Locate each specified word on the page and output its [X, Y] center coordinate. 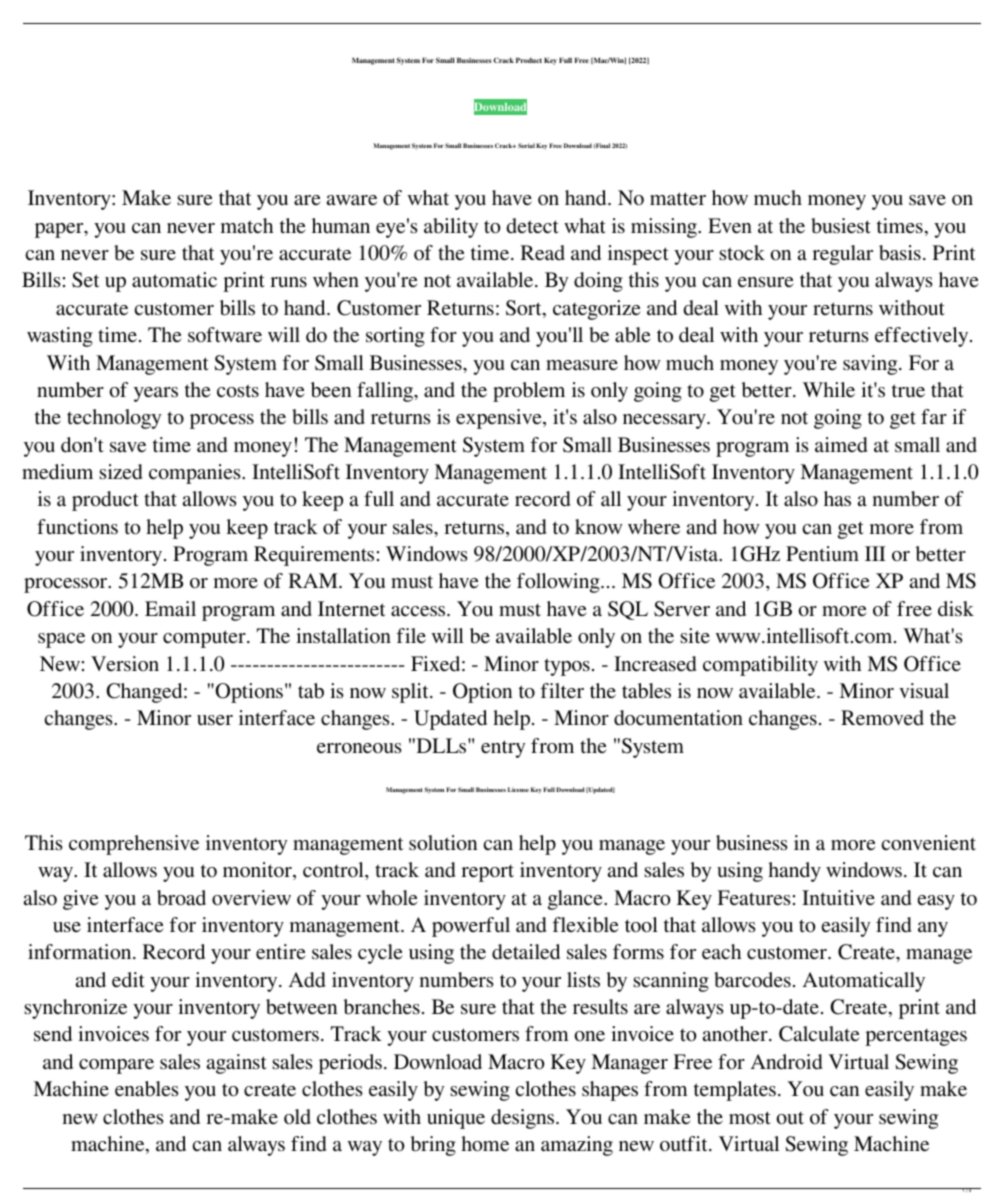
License [518, 789]
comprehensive [134, 845]
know [598, 526]
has [837, 498]
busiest [841, 226]
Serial [526, 145]
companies [196, 474]
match [246, 225]
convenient [929, 843]
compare [116, 1066]
